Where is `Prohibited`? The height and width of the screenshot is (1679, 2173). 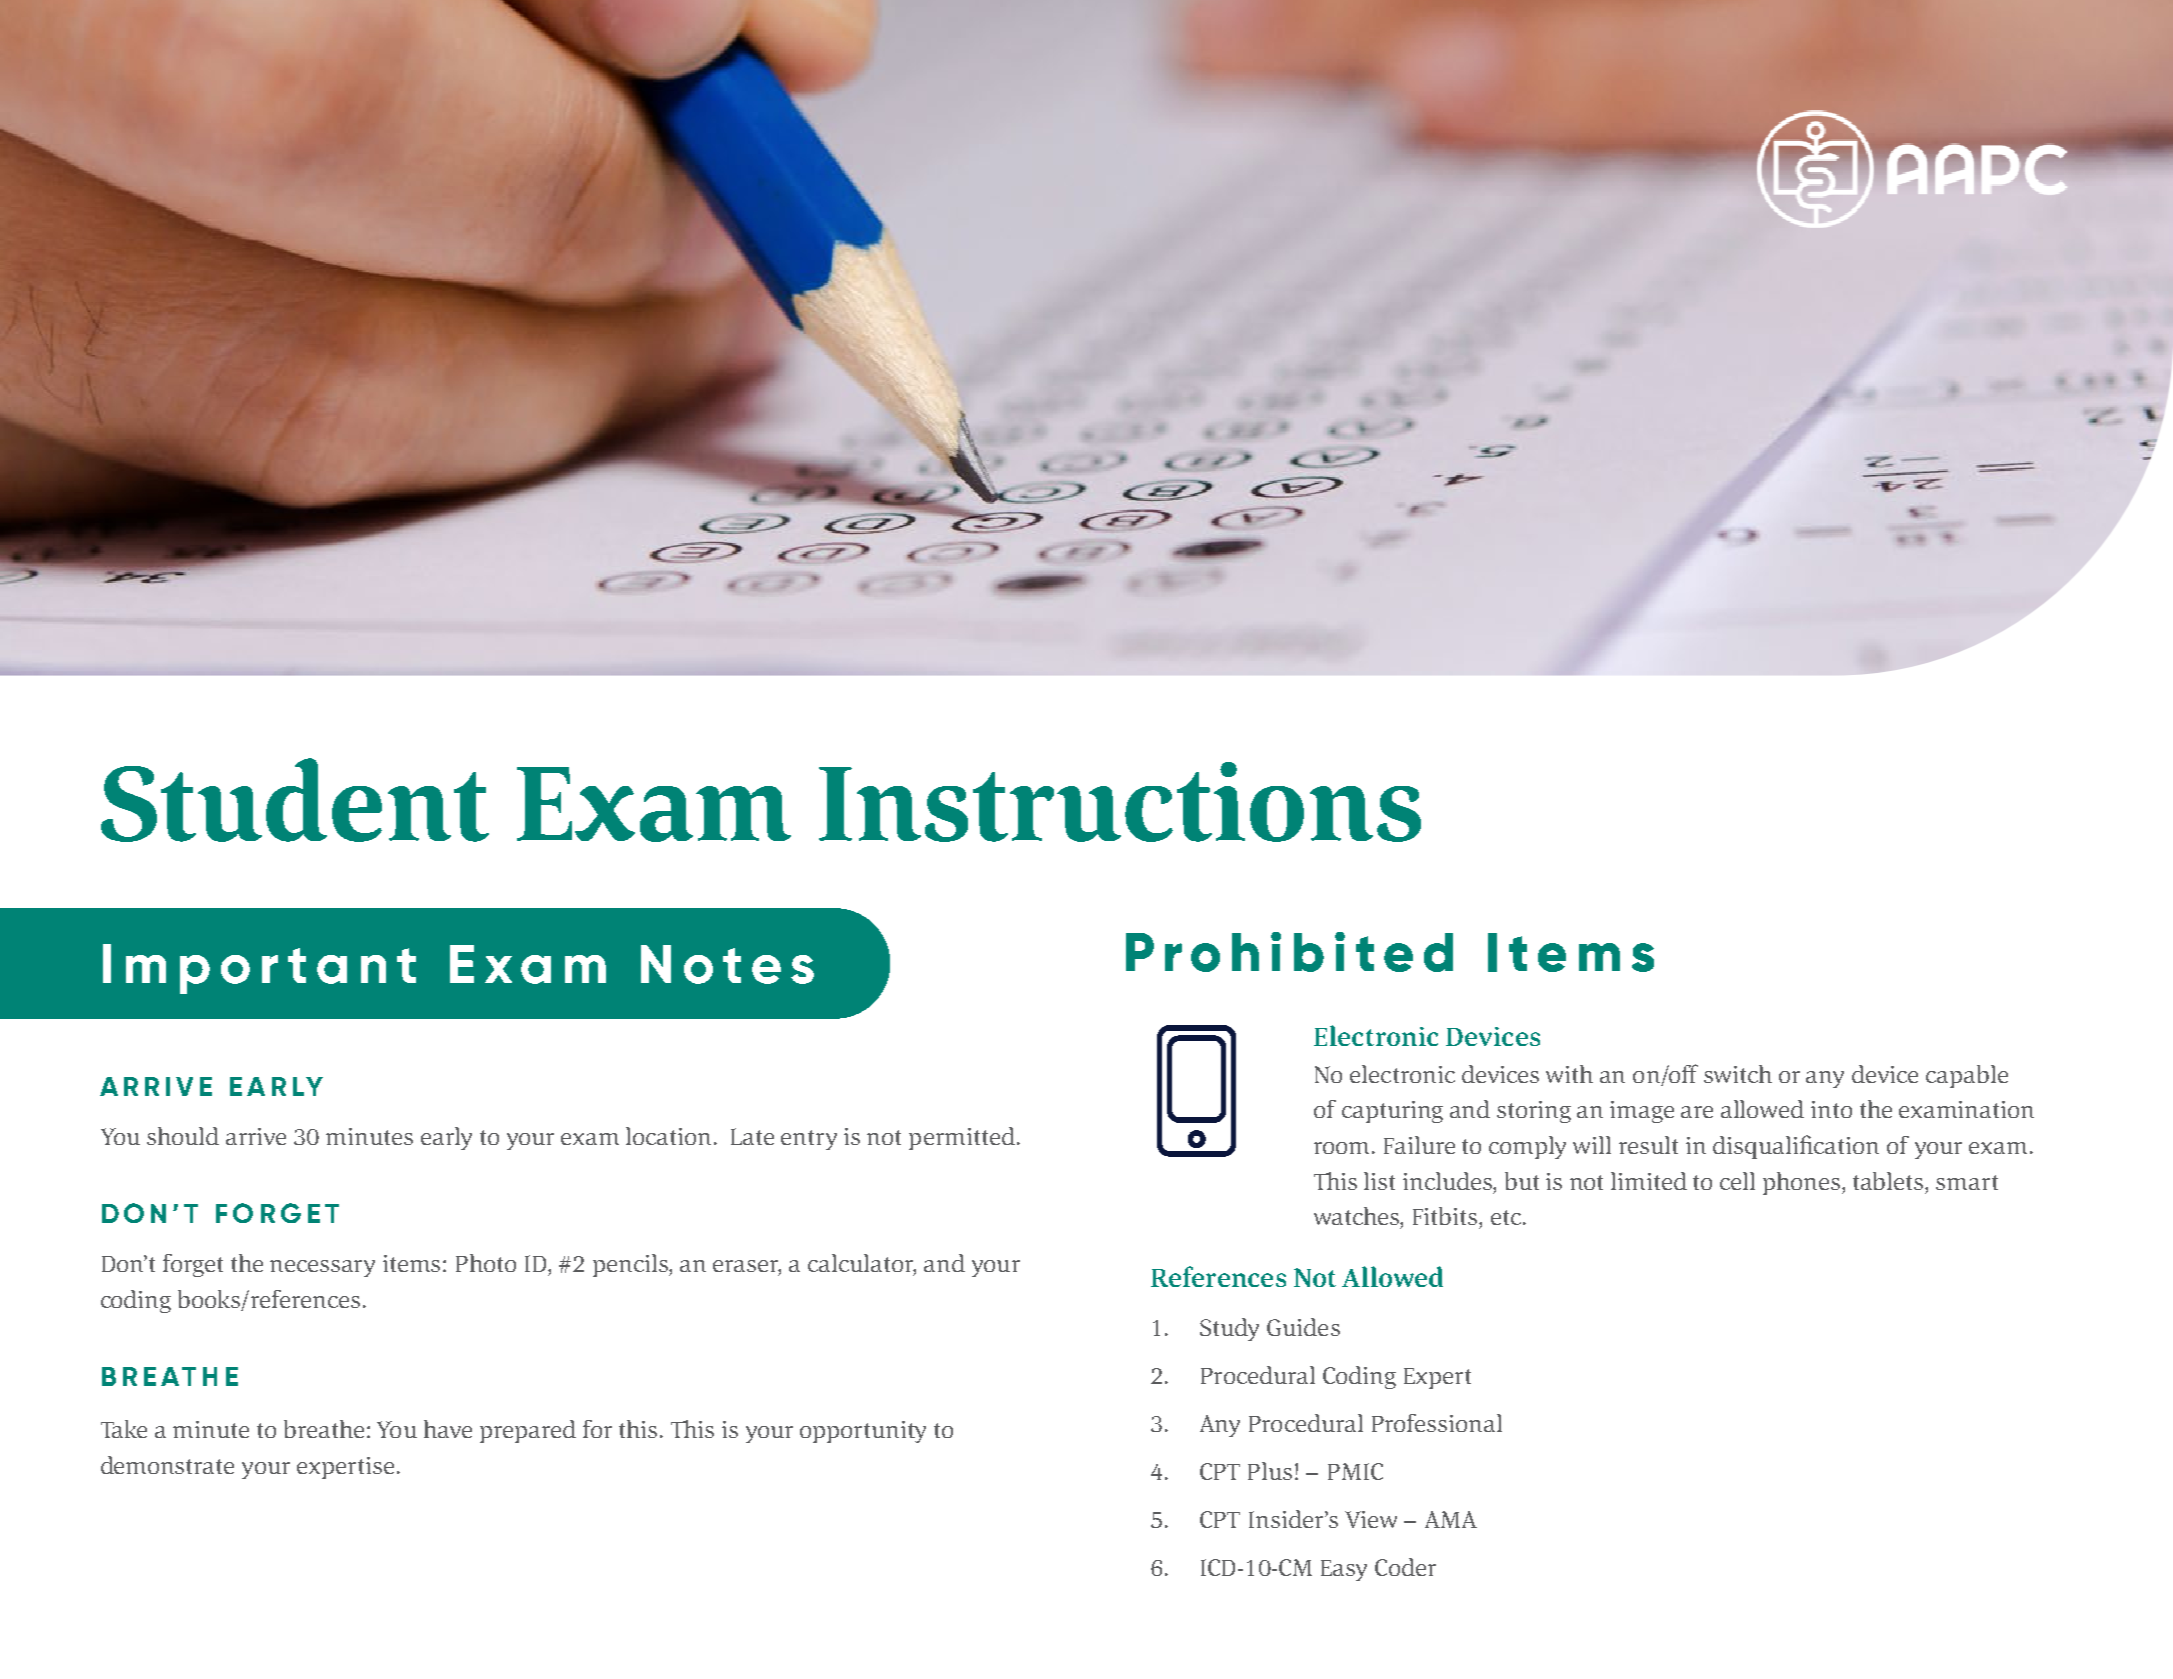 Prohibited is located at coordinates (1289, 952).
